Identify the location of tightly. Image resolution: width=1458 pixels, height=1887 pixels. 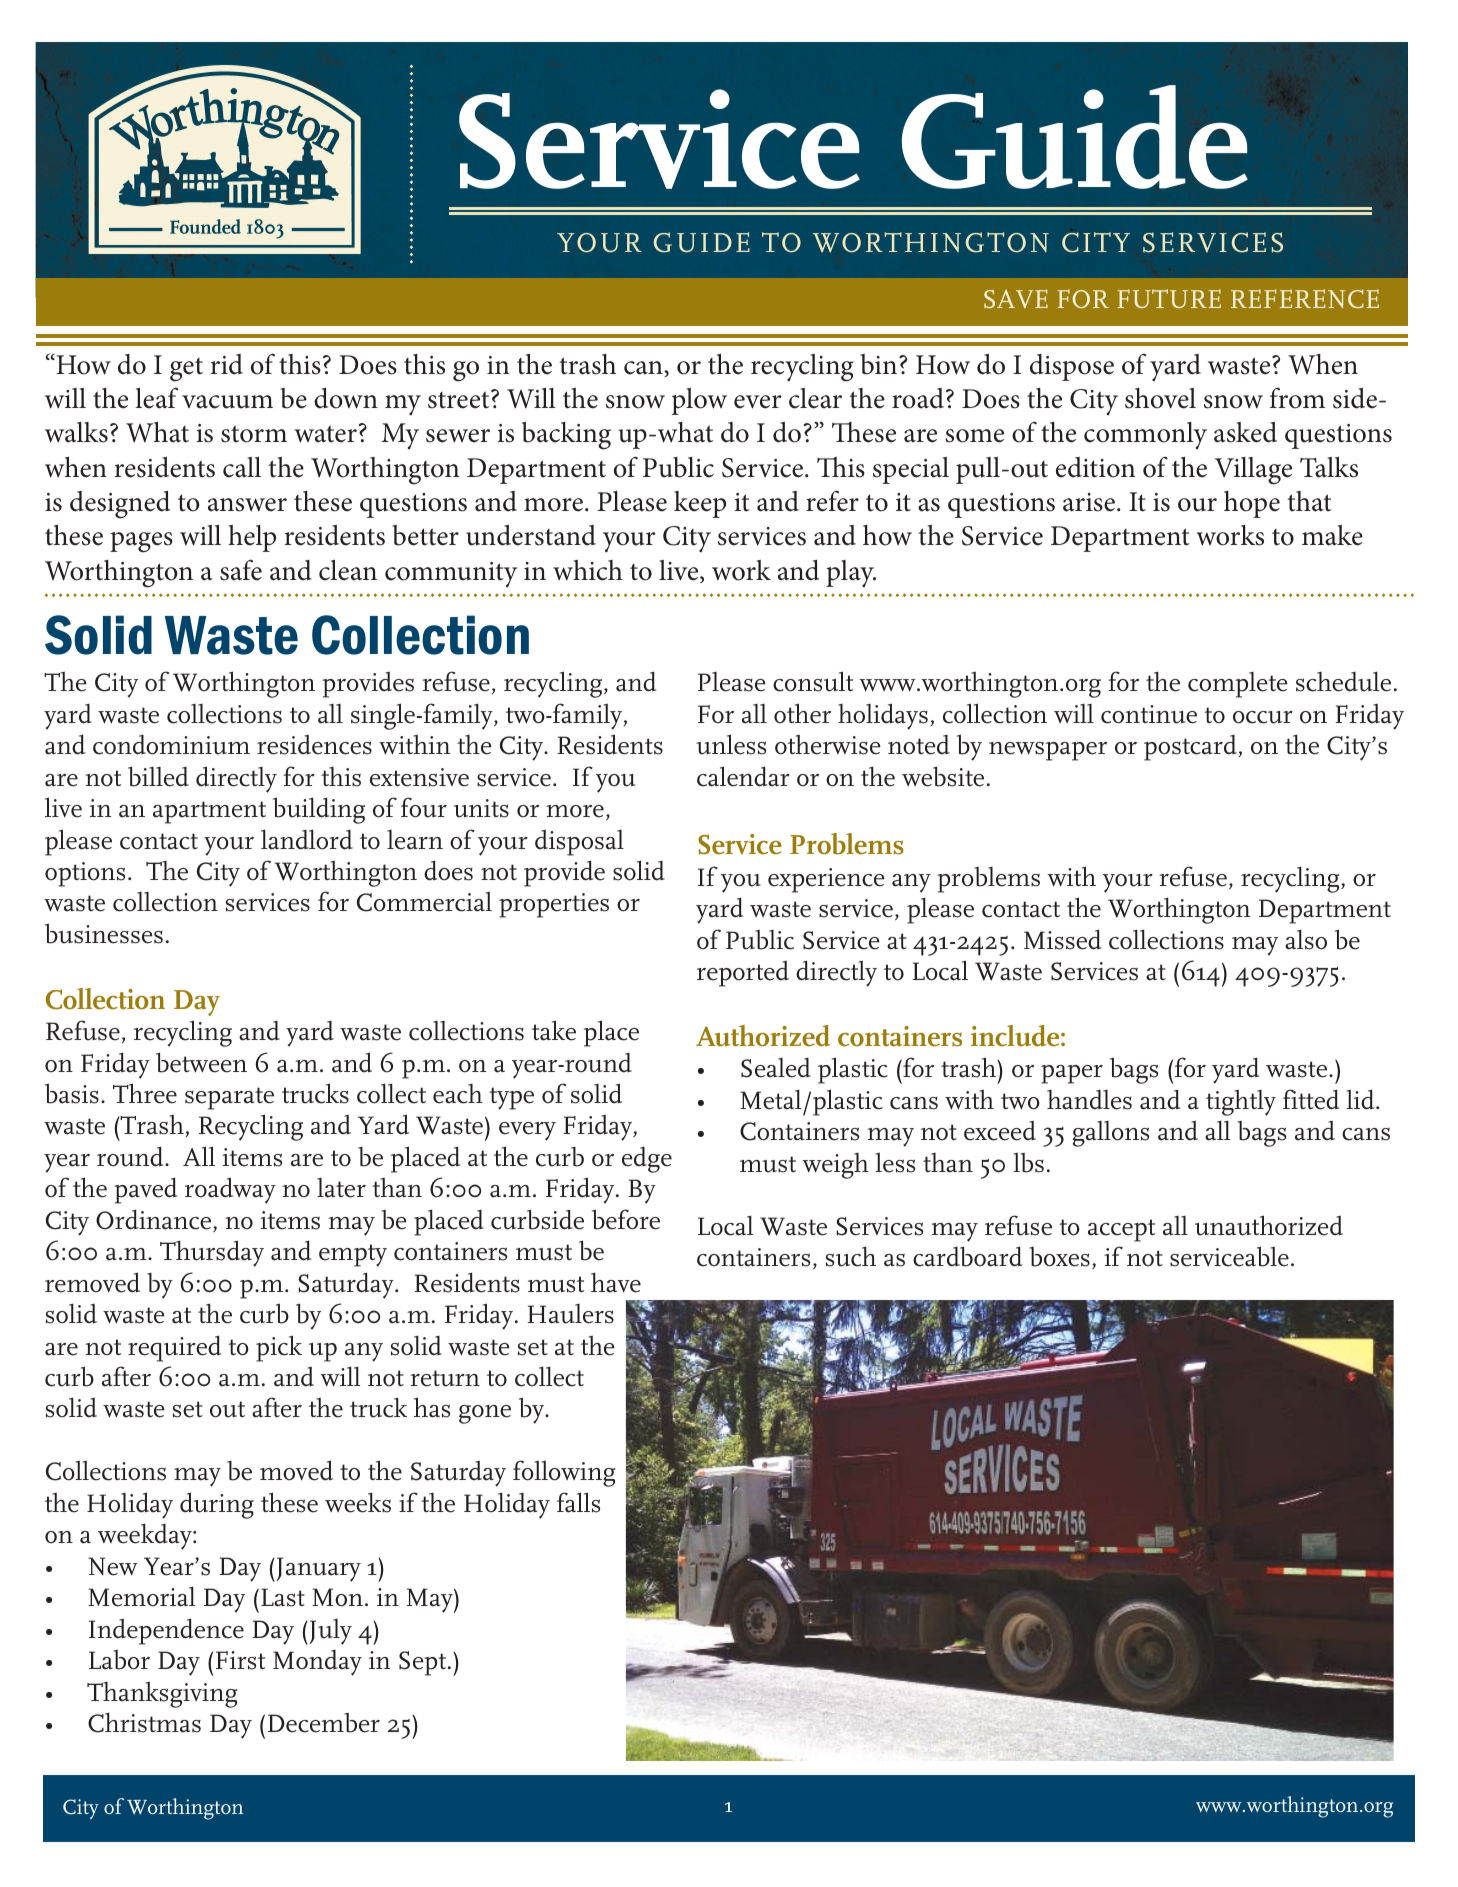
(1241, 1102).
